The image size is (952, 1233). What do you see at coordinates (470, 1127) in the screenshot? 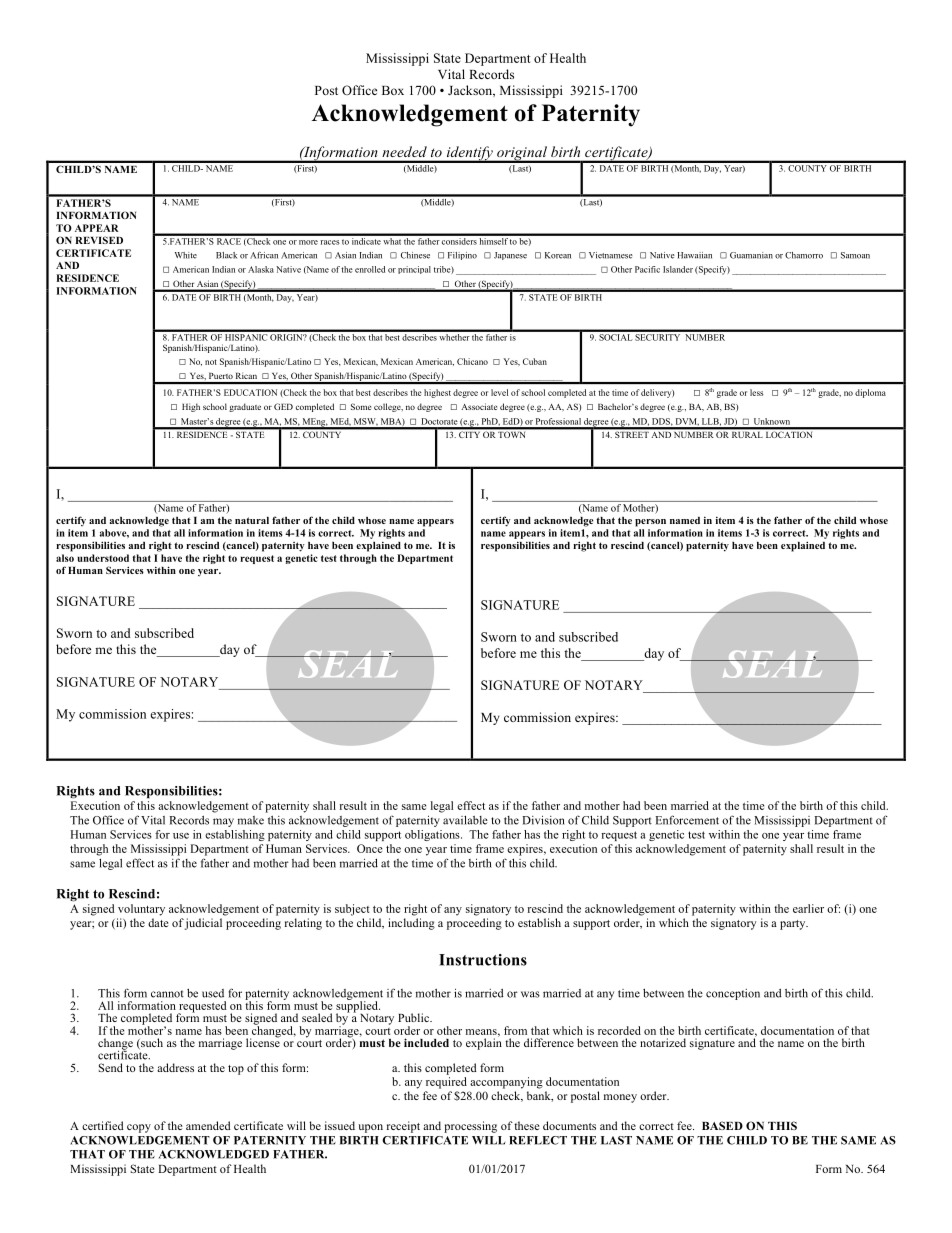
I see `processing` at bounding box center [470, 1127].
